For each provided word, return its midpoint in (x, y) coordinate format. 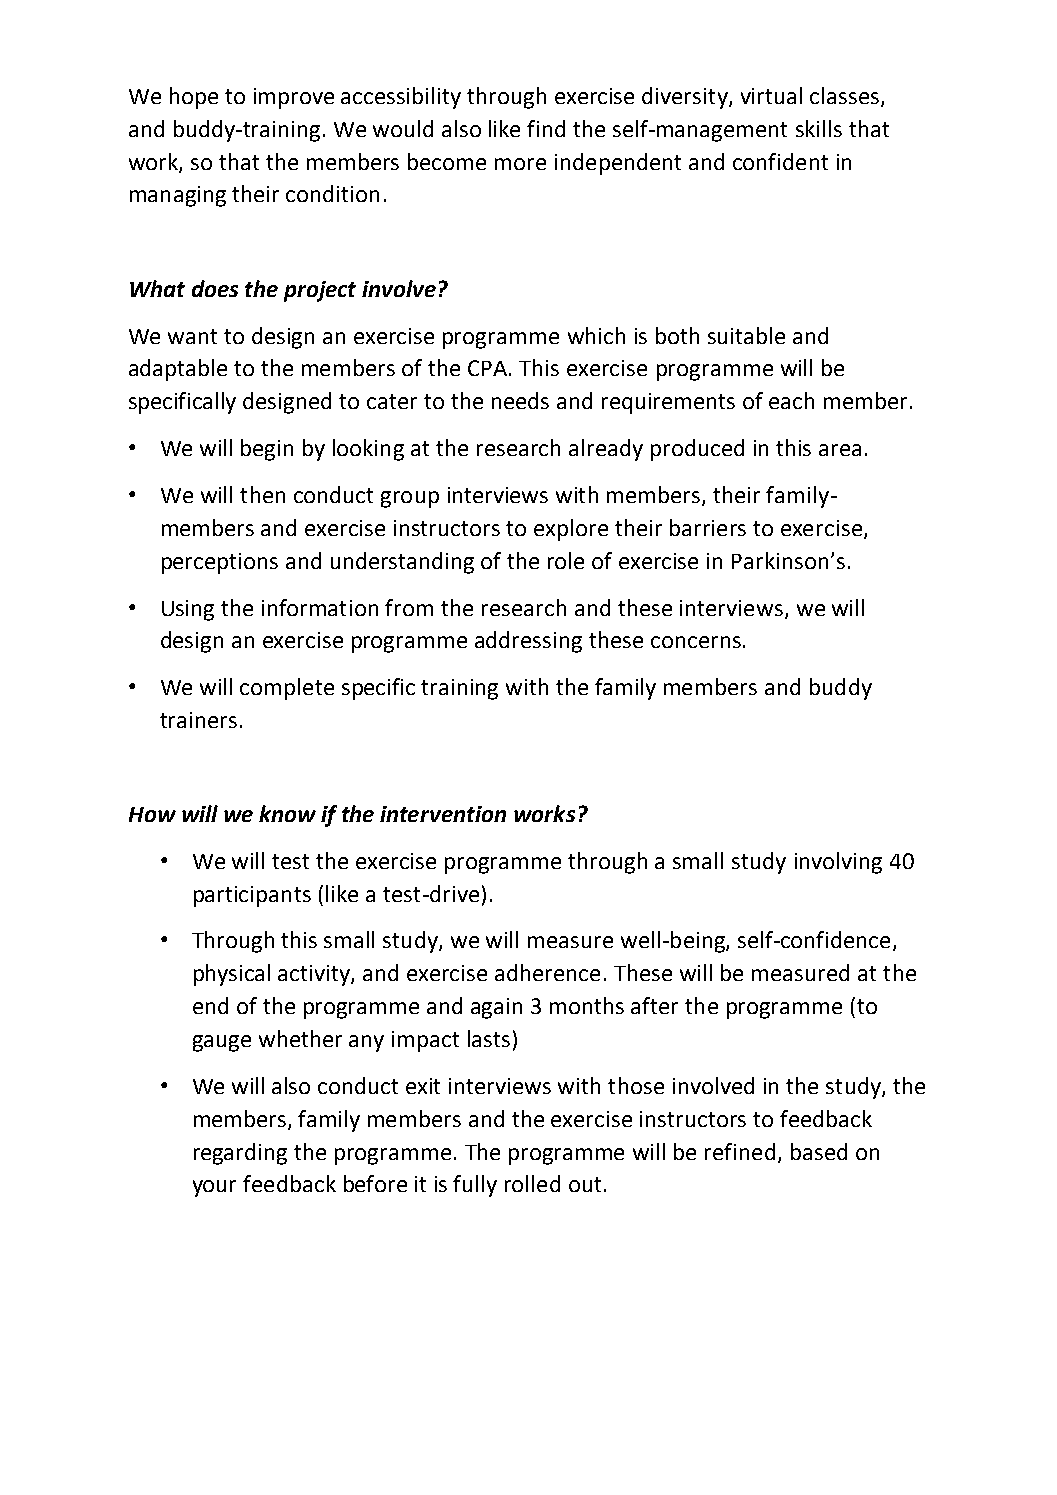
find (546, 128)
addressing (528, 642)
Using (188, 610)
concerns (696, 642)
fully (475, 1186)
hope (194, 98)
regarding (240, 1154)
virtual (771, 95)
